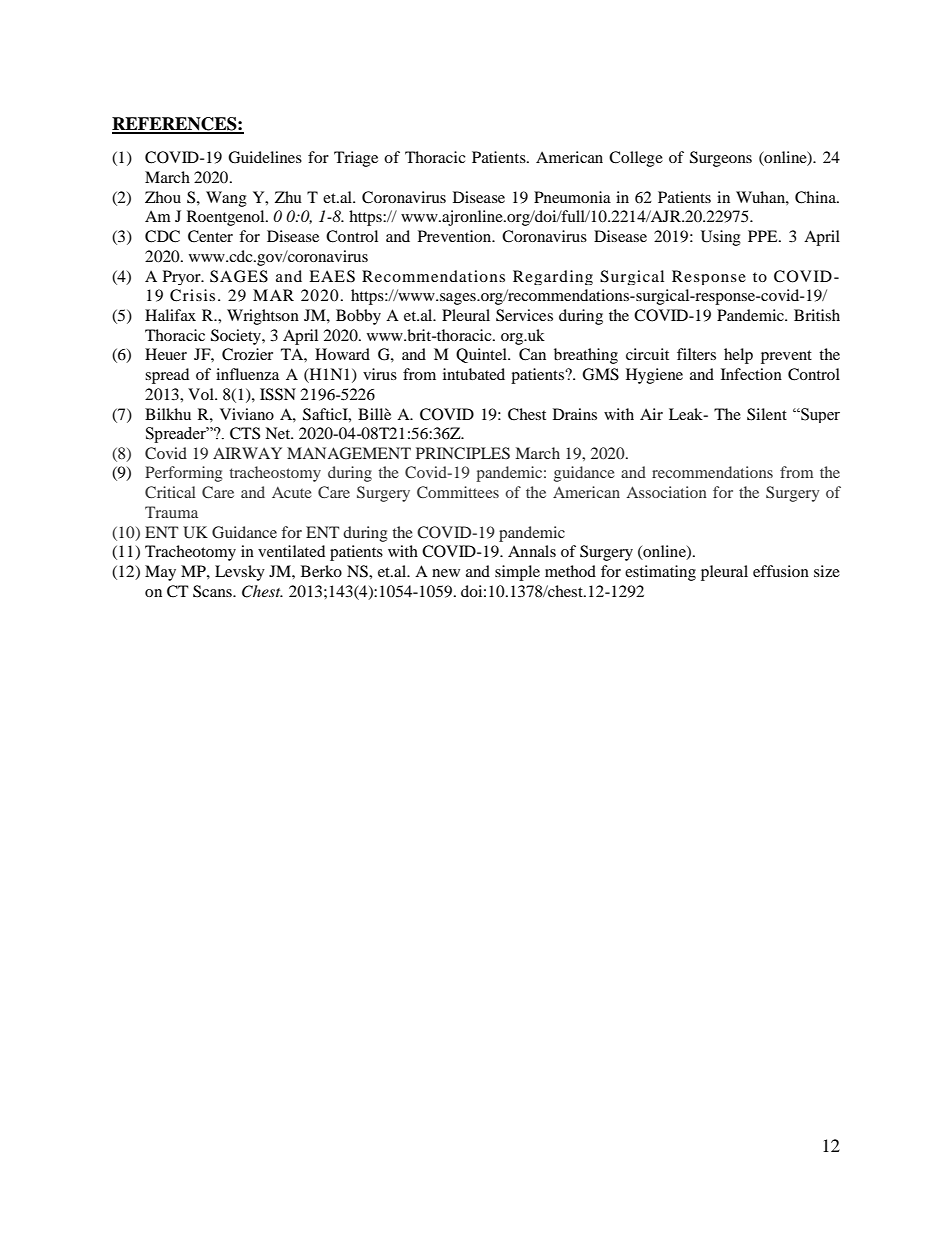 This screenshot has height=1233, width=952. What do you see at coordinates (721, 238) in the screenshot?
I see `Using` at bounding box center [721, 238].
